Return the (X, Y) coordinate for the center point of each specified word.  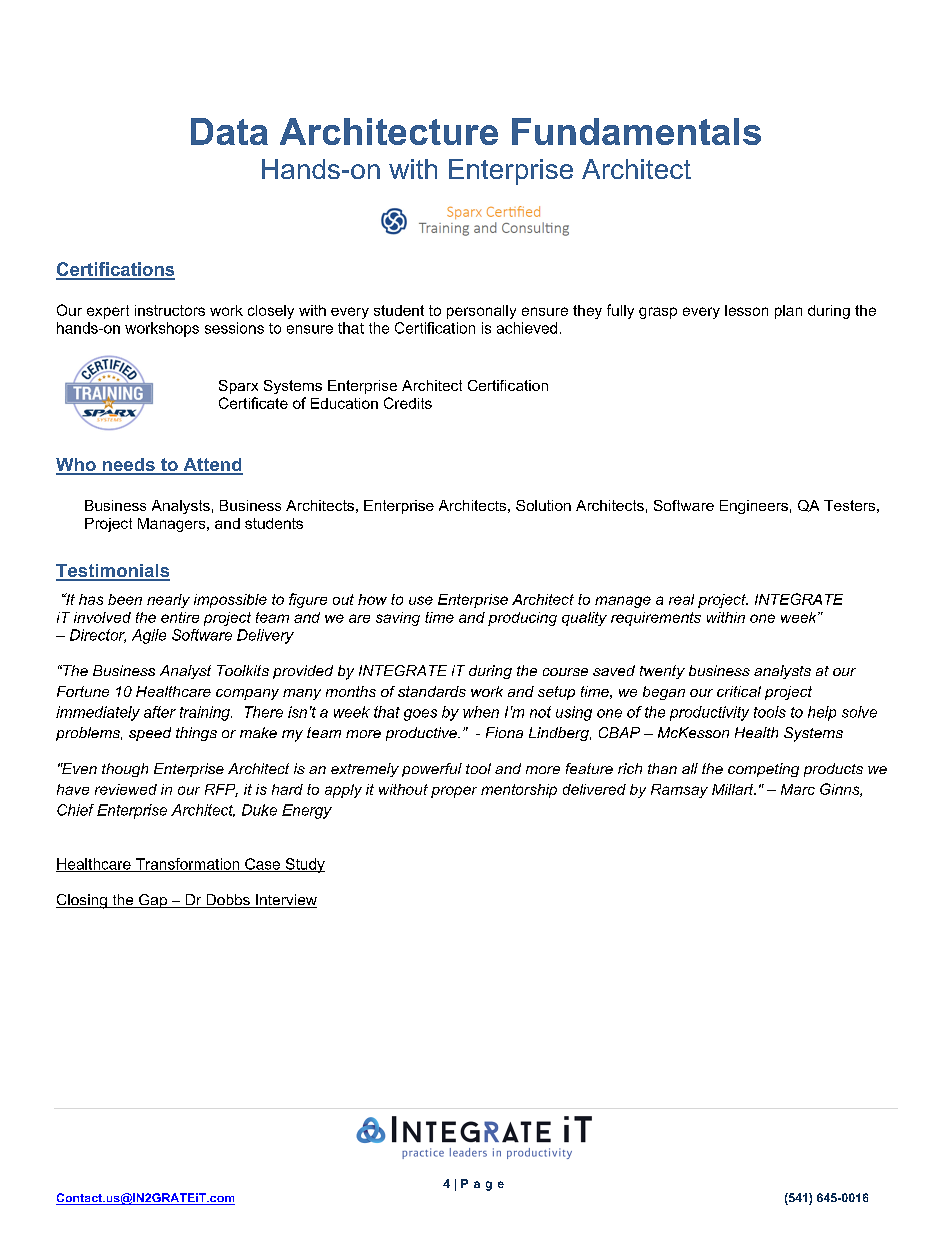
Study (304, 865)
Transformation (187, 865)
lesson (746, 310)
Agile (149, 636)
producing (522, 619)
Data (229, 131)
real (681, 599)
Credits (408, 403)
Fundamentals (636, 131)
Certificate (253, 403)
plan (788, 312)
